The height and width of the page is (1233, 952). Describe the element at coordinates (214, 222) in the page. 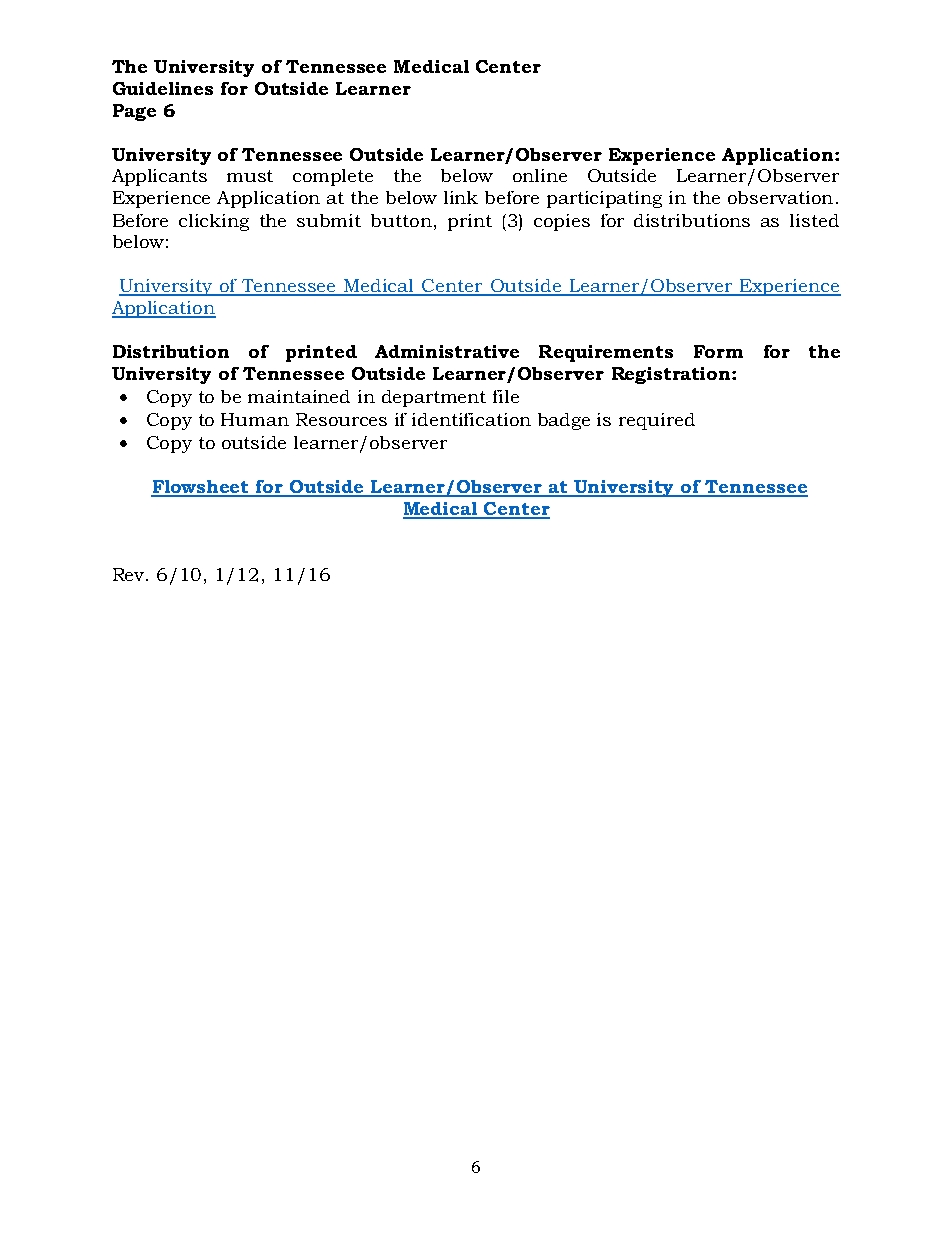

I see `clicking` at that location.
